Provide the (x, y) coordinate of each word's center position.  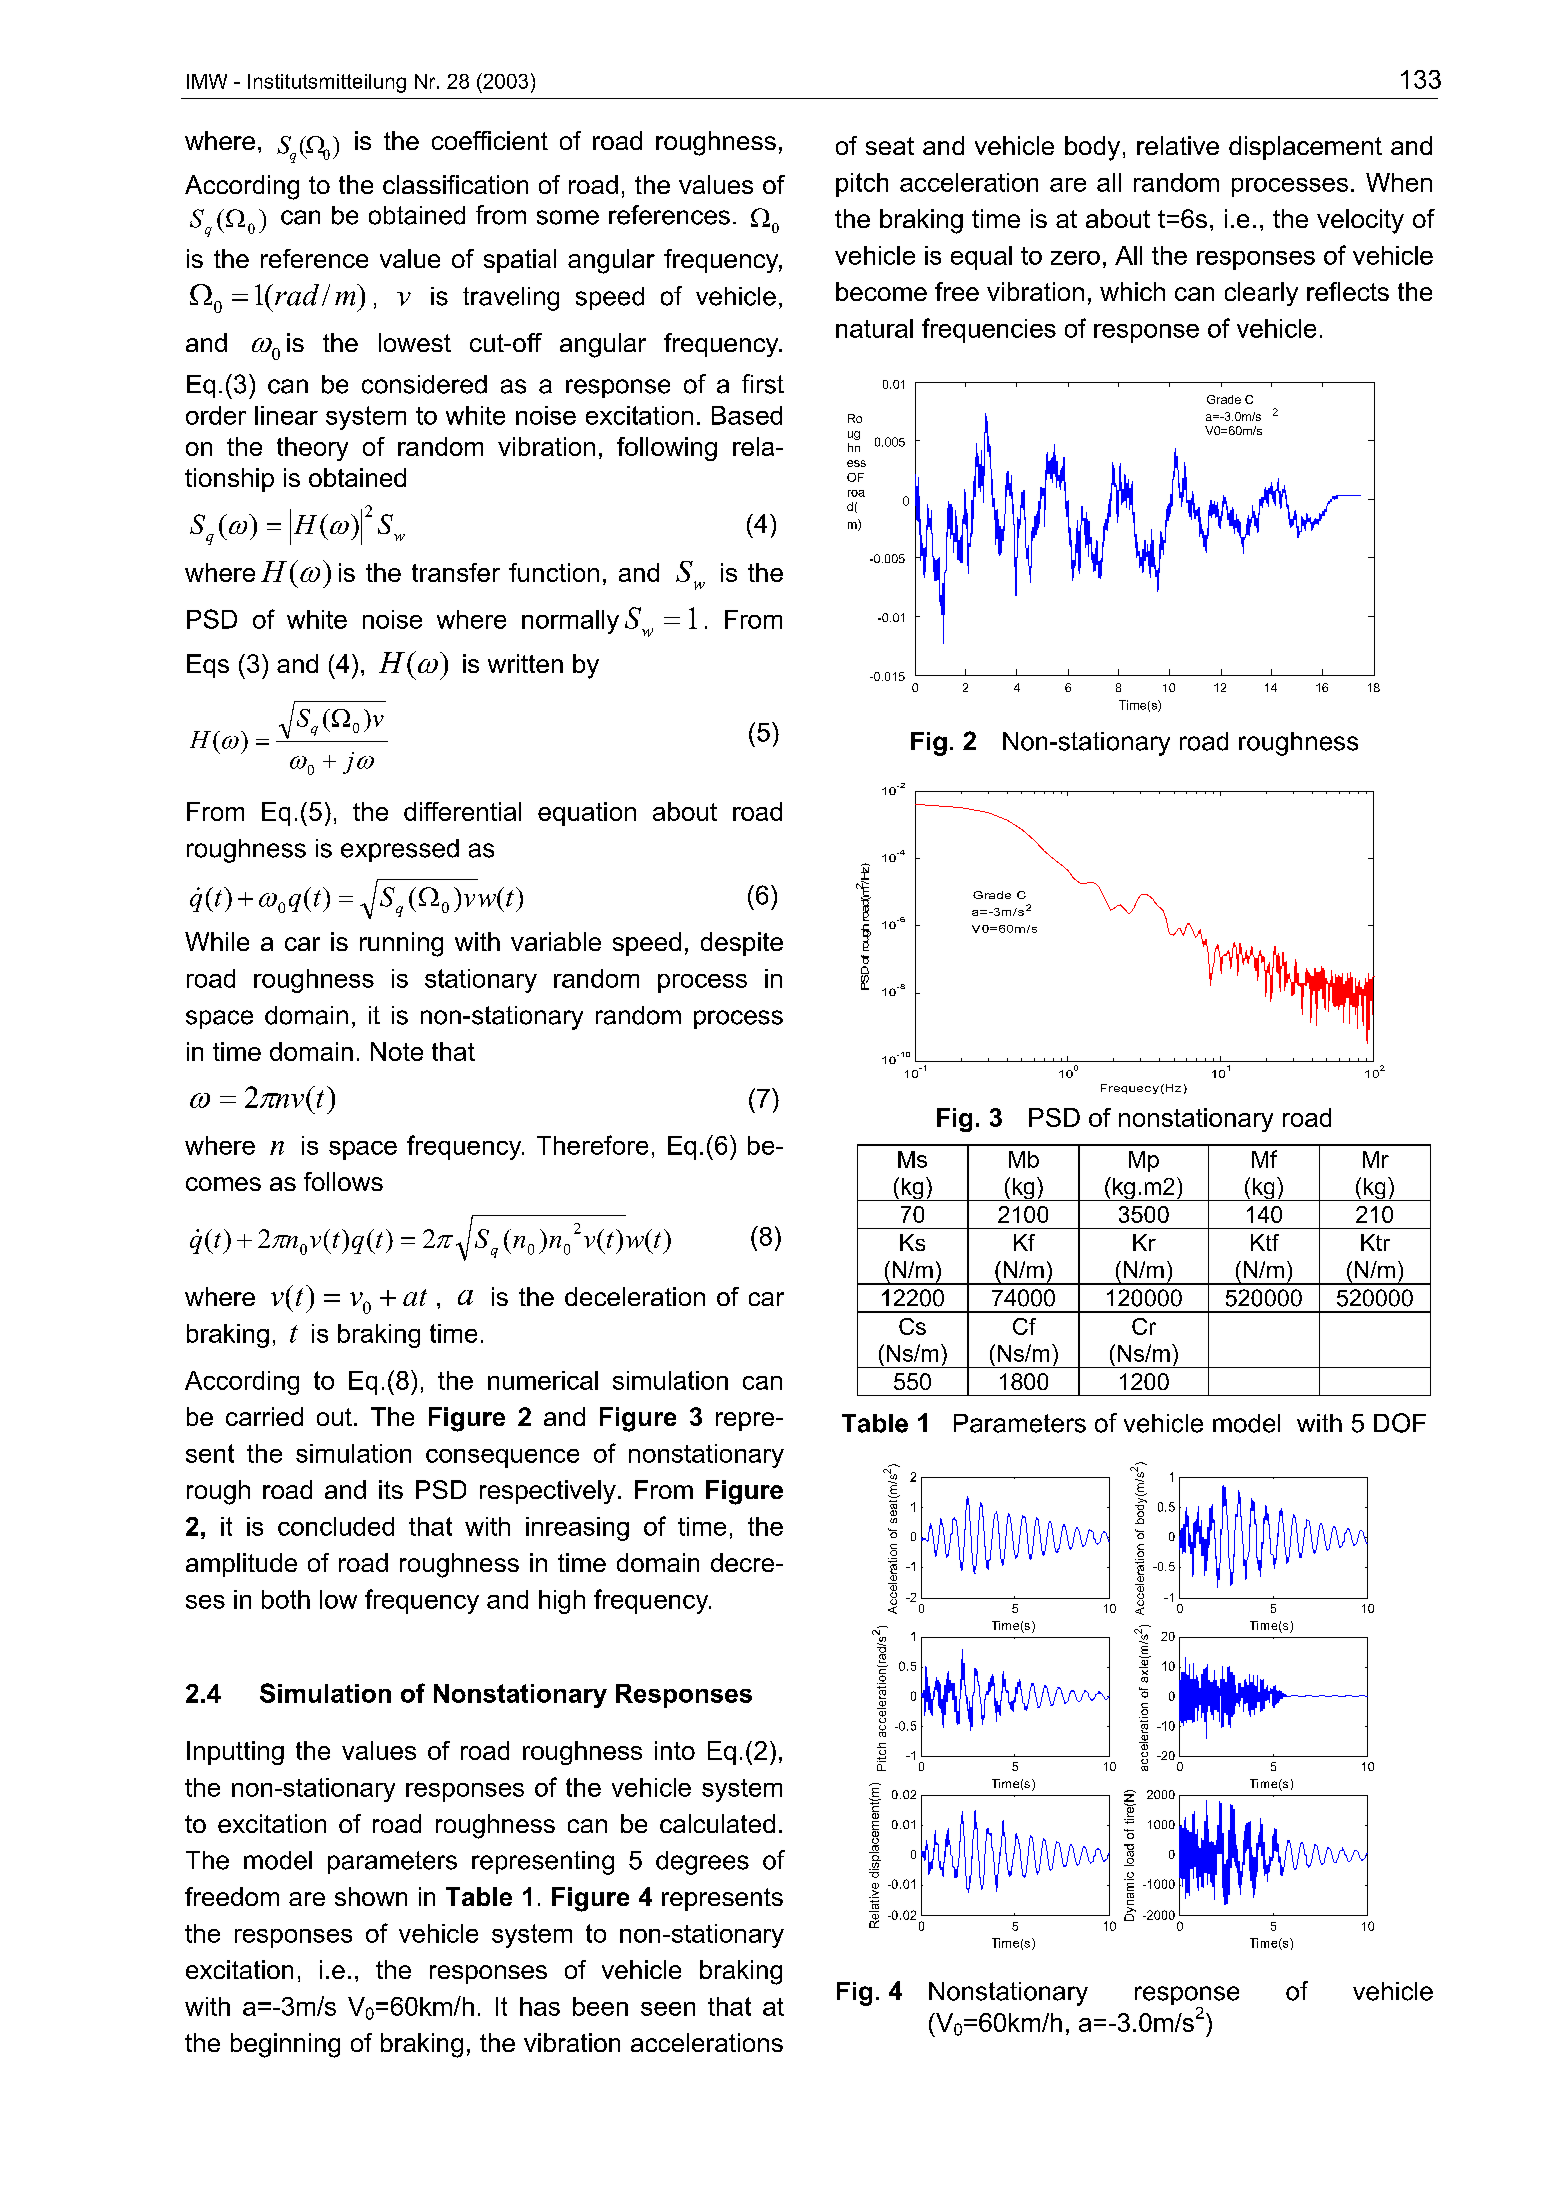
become (881, 291)
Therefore (592, 1145)
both (286, 1599)
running (401, 944)
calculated (717, 1823)
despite (742, 944)
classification (455, 184)
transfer (456, 572)
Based (747, 415)
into (675, 1750)
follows (343, 1181)
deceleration (635, 1296)
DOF (1400, 1423)
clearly (1261, 294)
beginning (285, 2045)
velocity (1360, 221)
